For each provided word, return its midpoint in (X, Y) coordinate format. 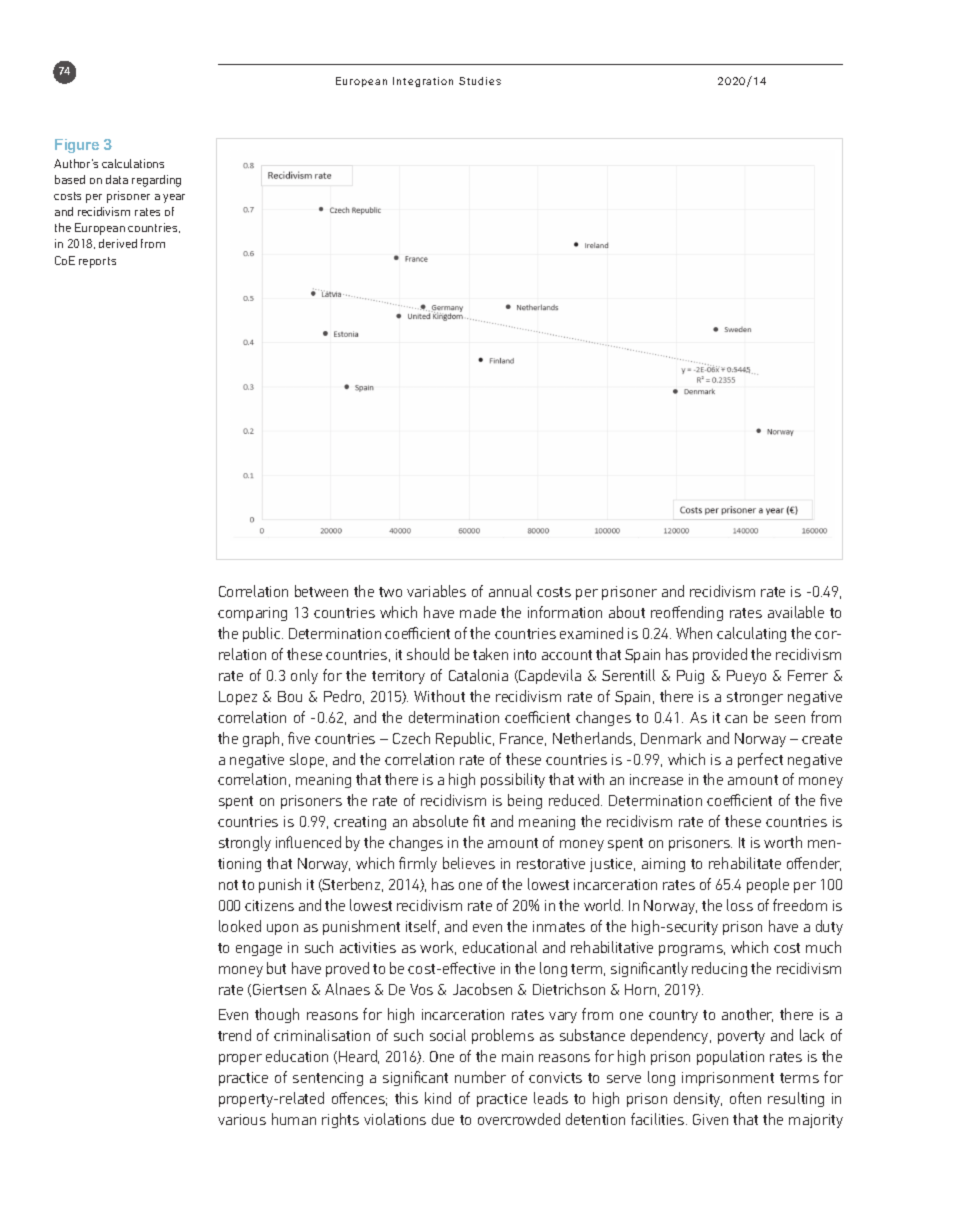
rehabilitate (745, 863)
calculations (133, 163)
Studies (480, 81)
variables (436, 591)
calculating (751, 634)
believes (469, 863)
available (796, 612)
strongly (245, 843)
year (174, 198)
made (478, 612)
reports (97, 262)
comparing (252, 614)
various (242, 1119)
